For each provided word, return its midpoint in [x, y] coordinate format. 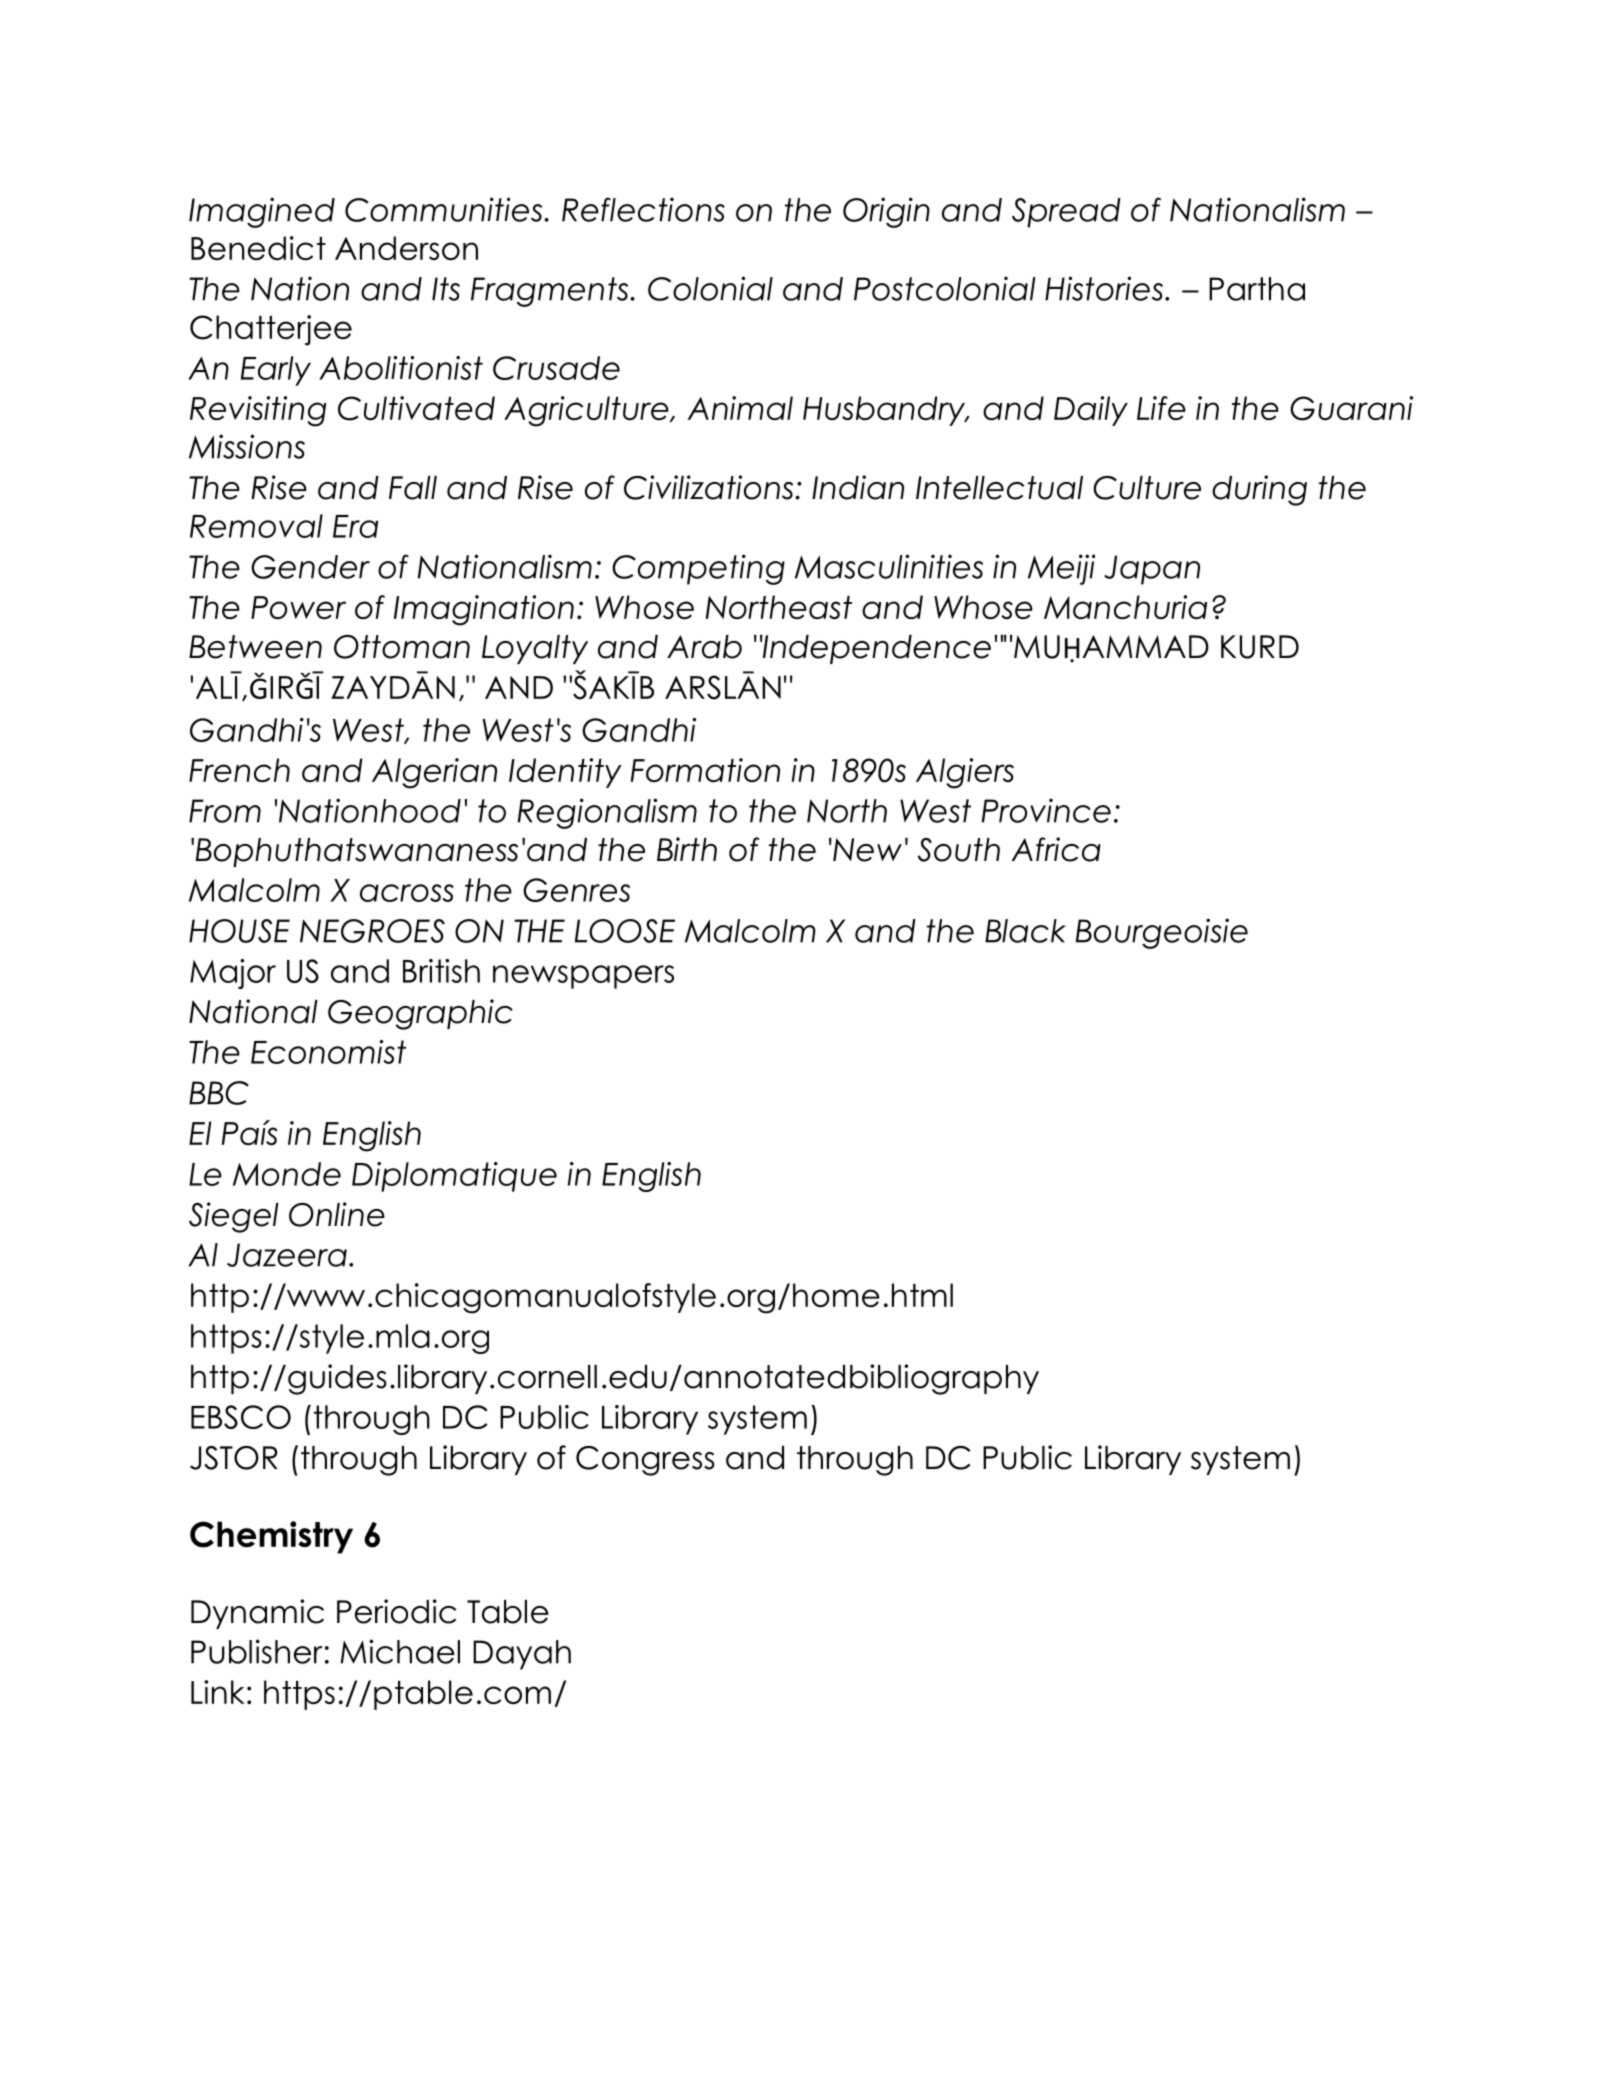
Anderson [406, 248]
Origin [886, 212]
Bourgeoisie [1162, 933]
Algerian [434, 773]
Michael [400, 1651]
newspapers [583, 977]
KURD [1260, 647]
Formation [705, 770]
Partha [1257, 289]
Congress [645, 1461]
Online [337, 1214]
